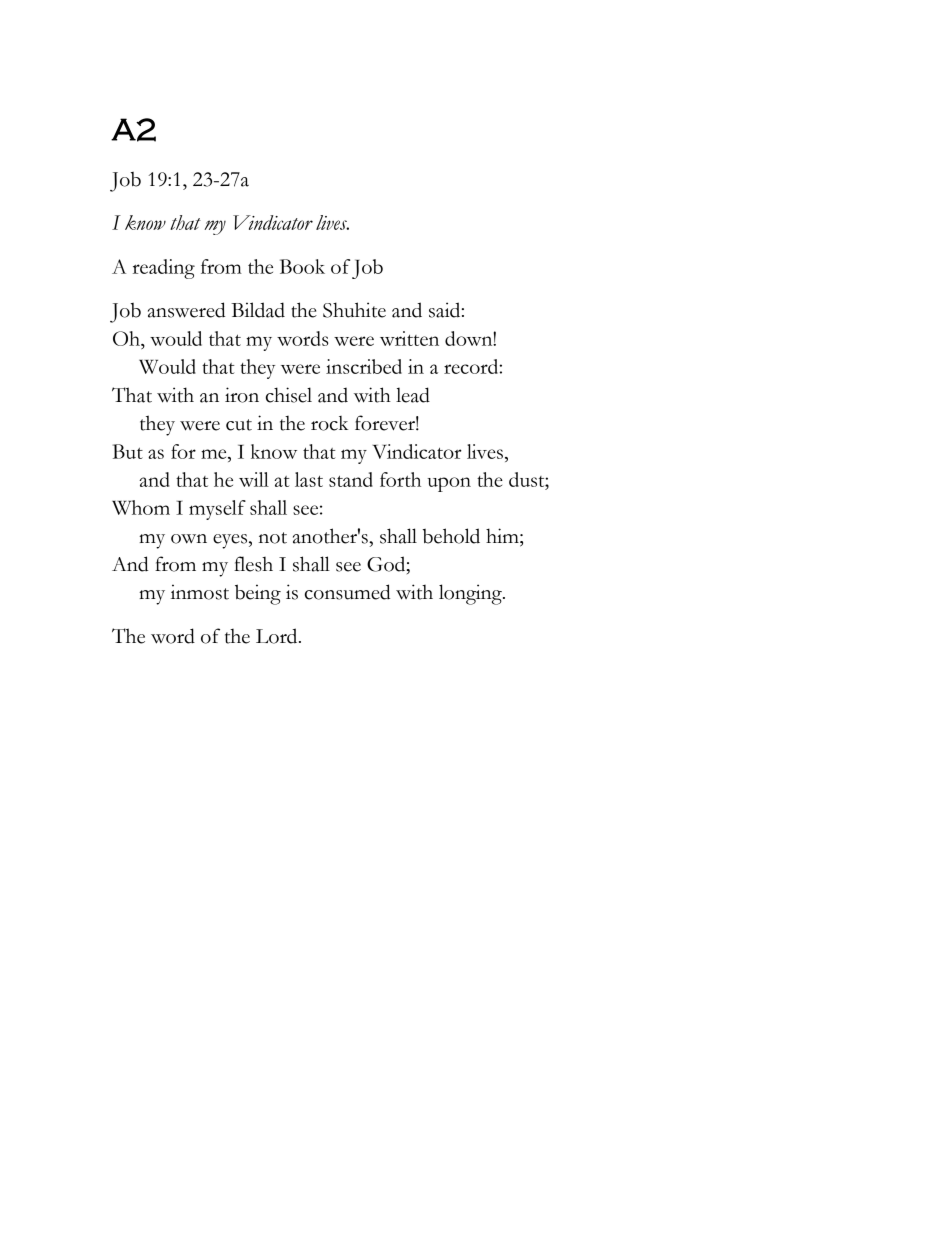 The image size is (952, 1233). What do you see at coordinates (409, 338) in the screenshot?
I see `written` at bounding box center [409, 338].
